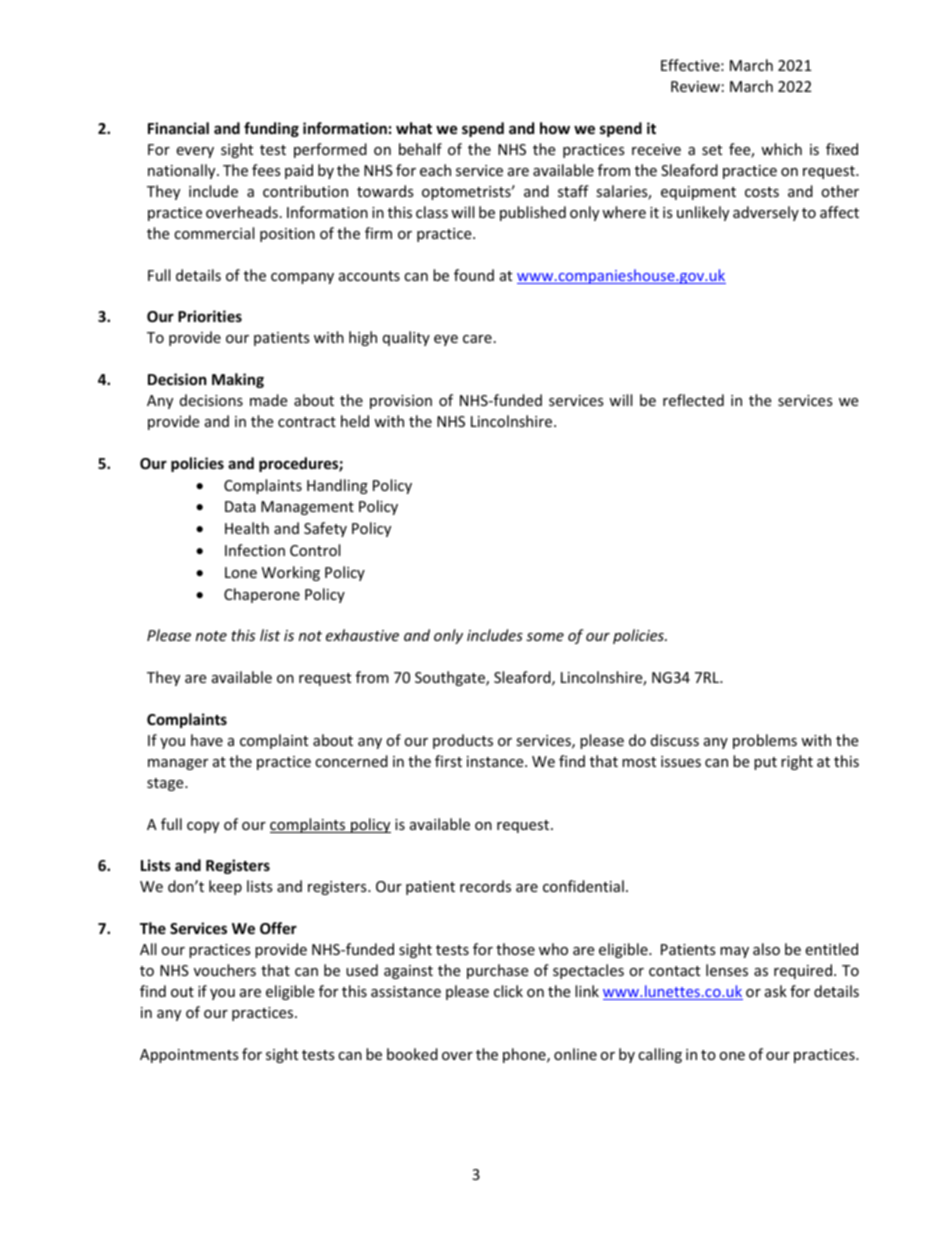 The image size is (952, 1233). Describe the element at coordinates (555, 128) in the screenshot. I see `how` at that location.
